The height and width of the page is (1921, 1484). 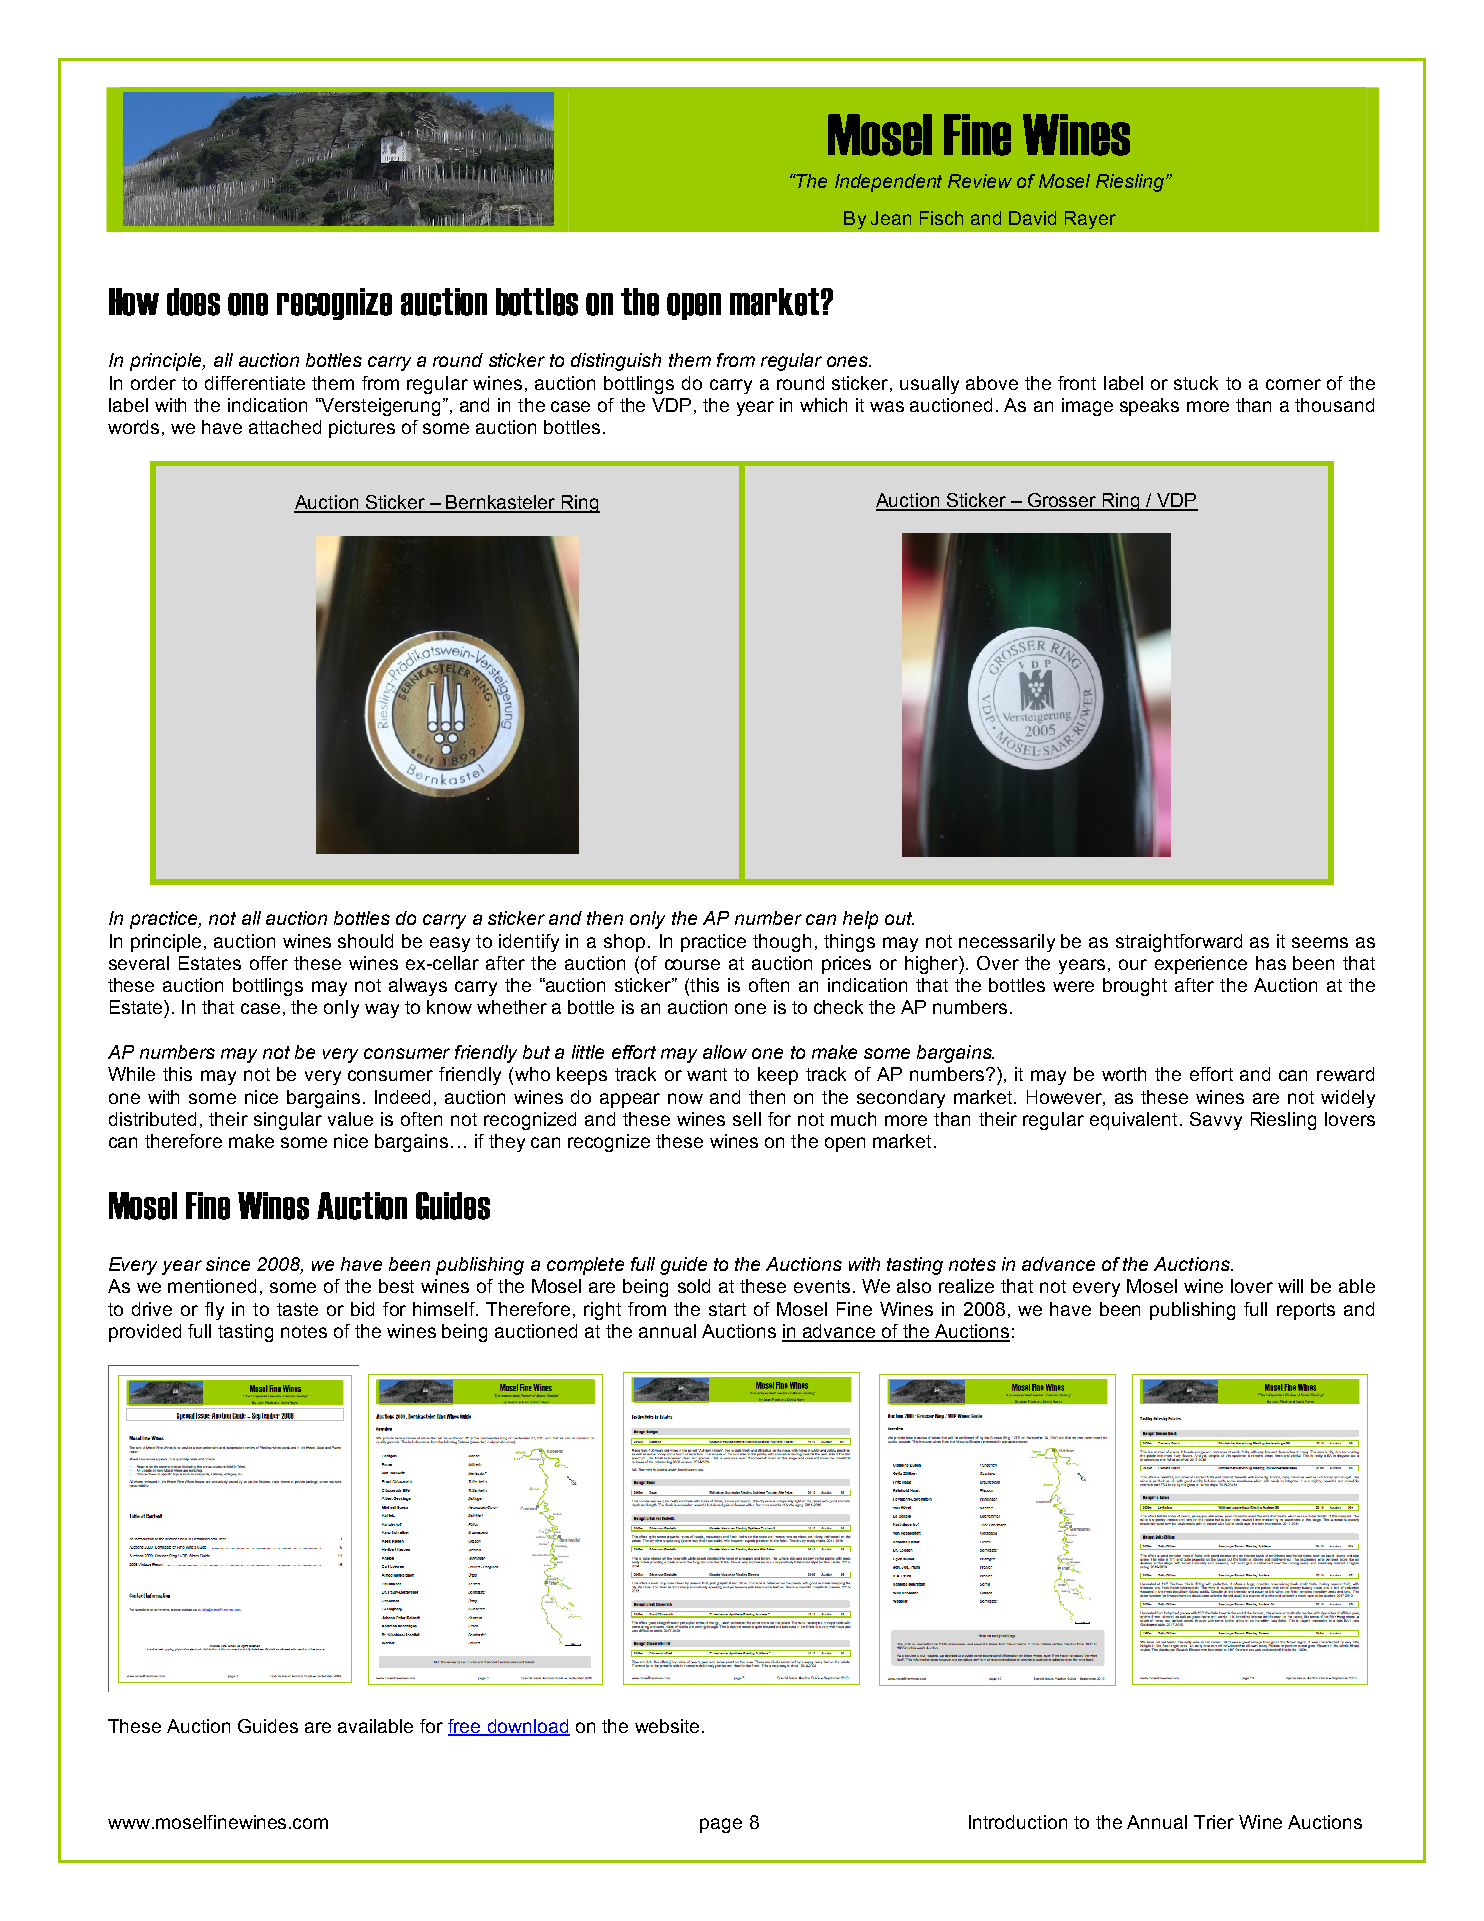 What do you see at coordinates (891, 218) in the page?
I see `Jean` at bounding box center [891, 218].
